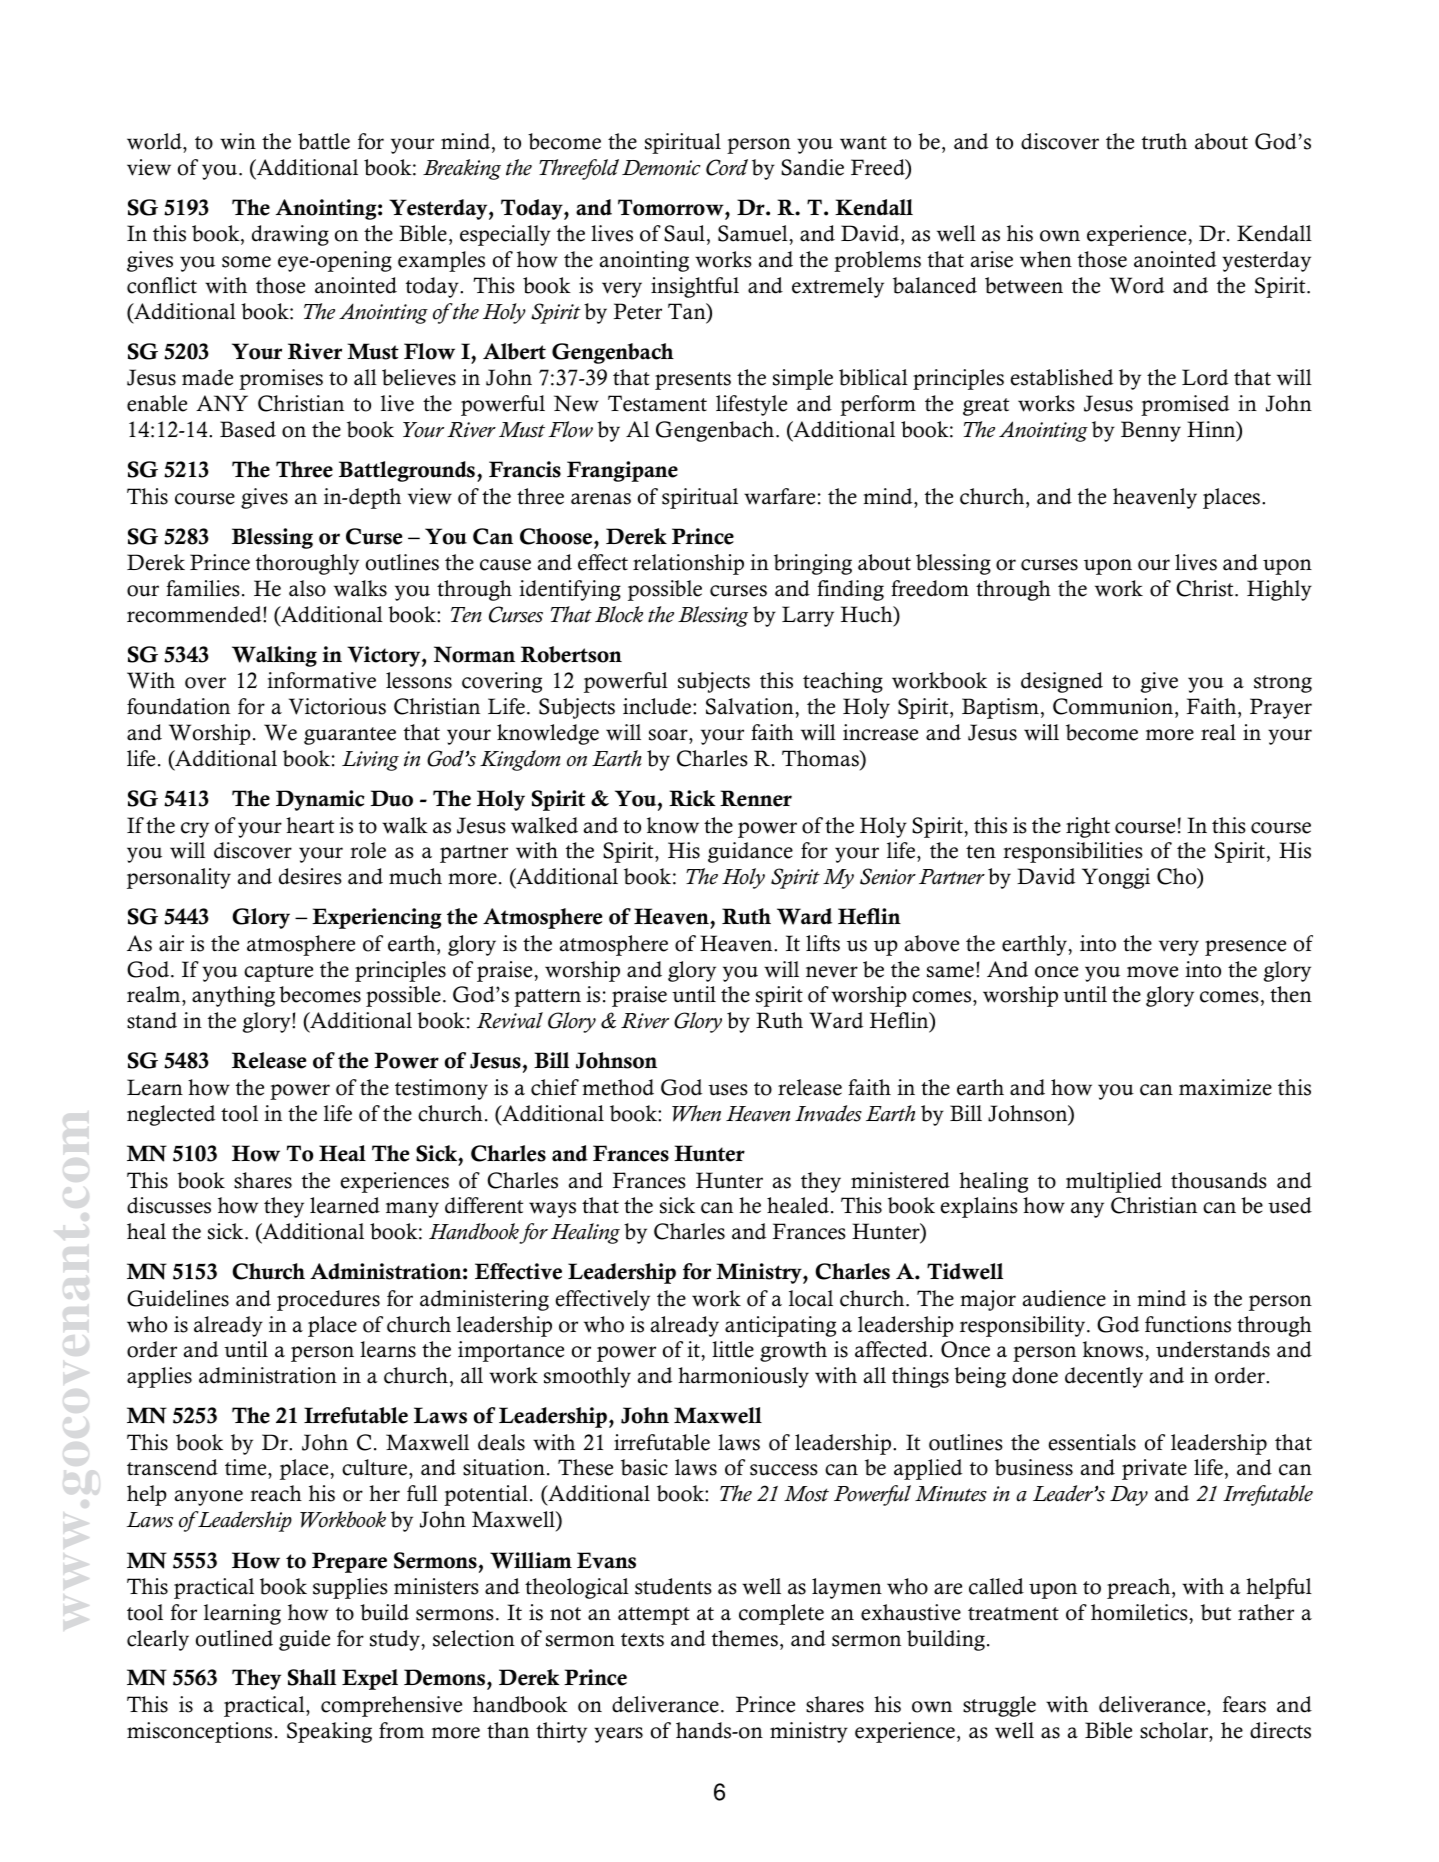 This document has height=1862, width=1439. What do you see at coordinates (1137, 285) in the document?
I see `Word` at bounding box center [1137, 285].
